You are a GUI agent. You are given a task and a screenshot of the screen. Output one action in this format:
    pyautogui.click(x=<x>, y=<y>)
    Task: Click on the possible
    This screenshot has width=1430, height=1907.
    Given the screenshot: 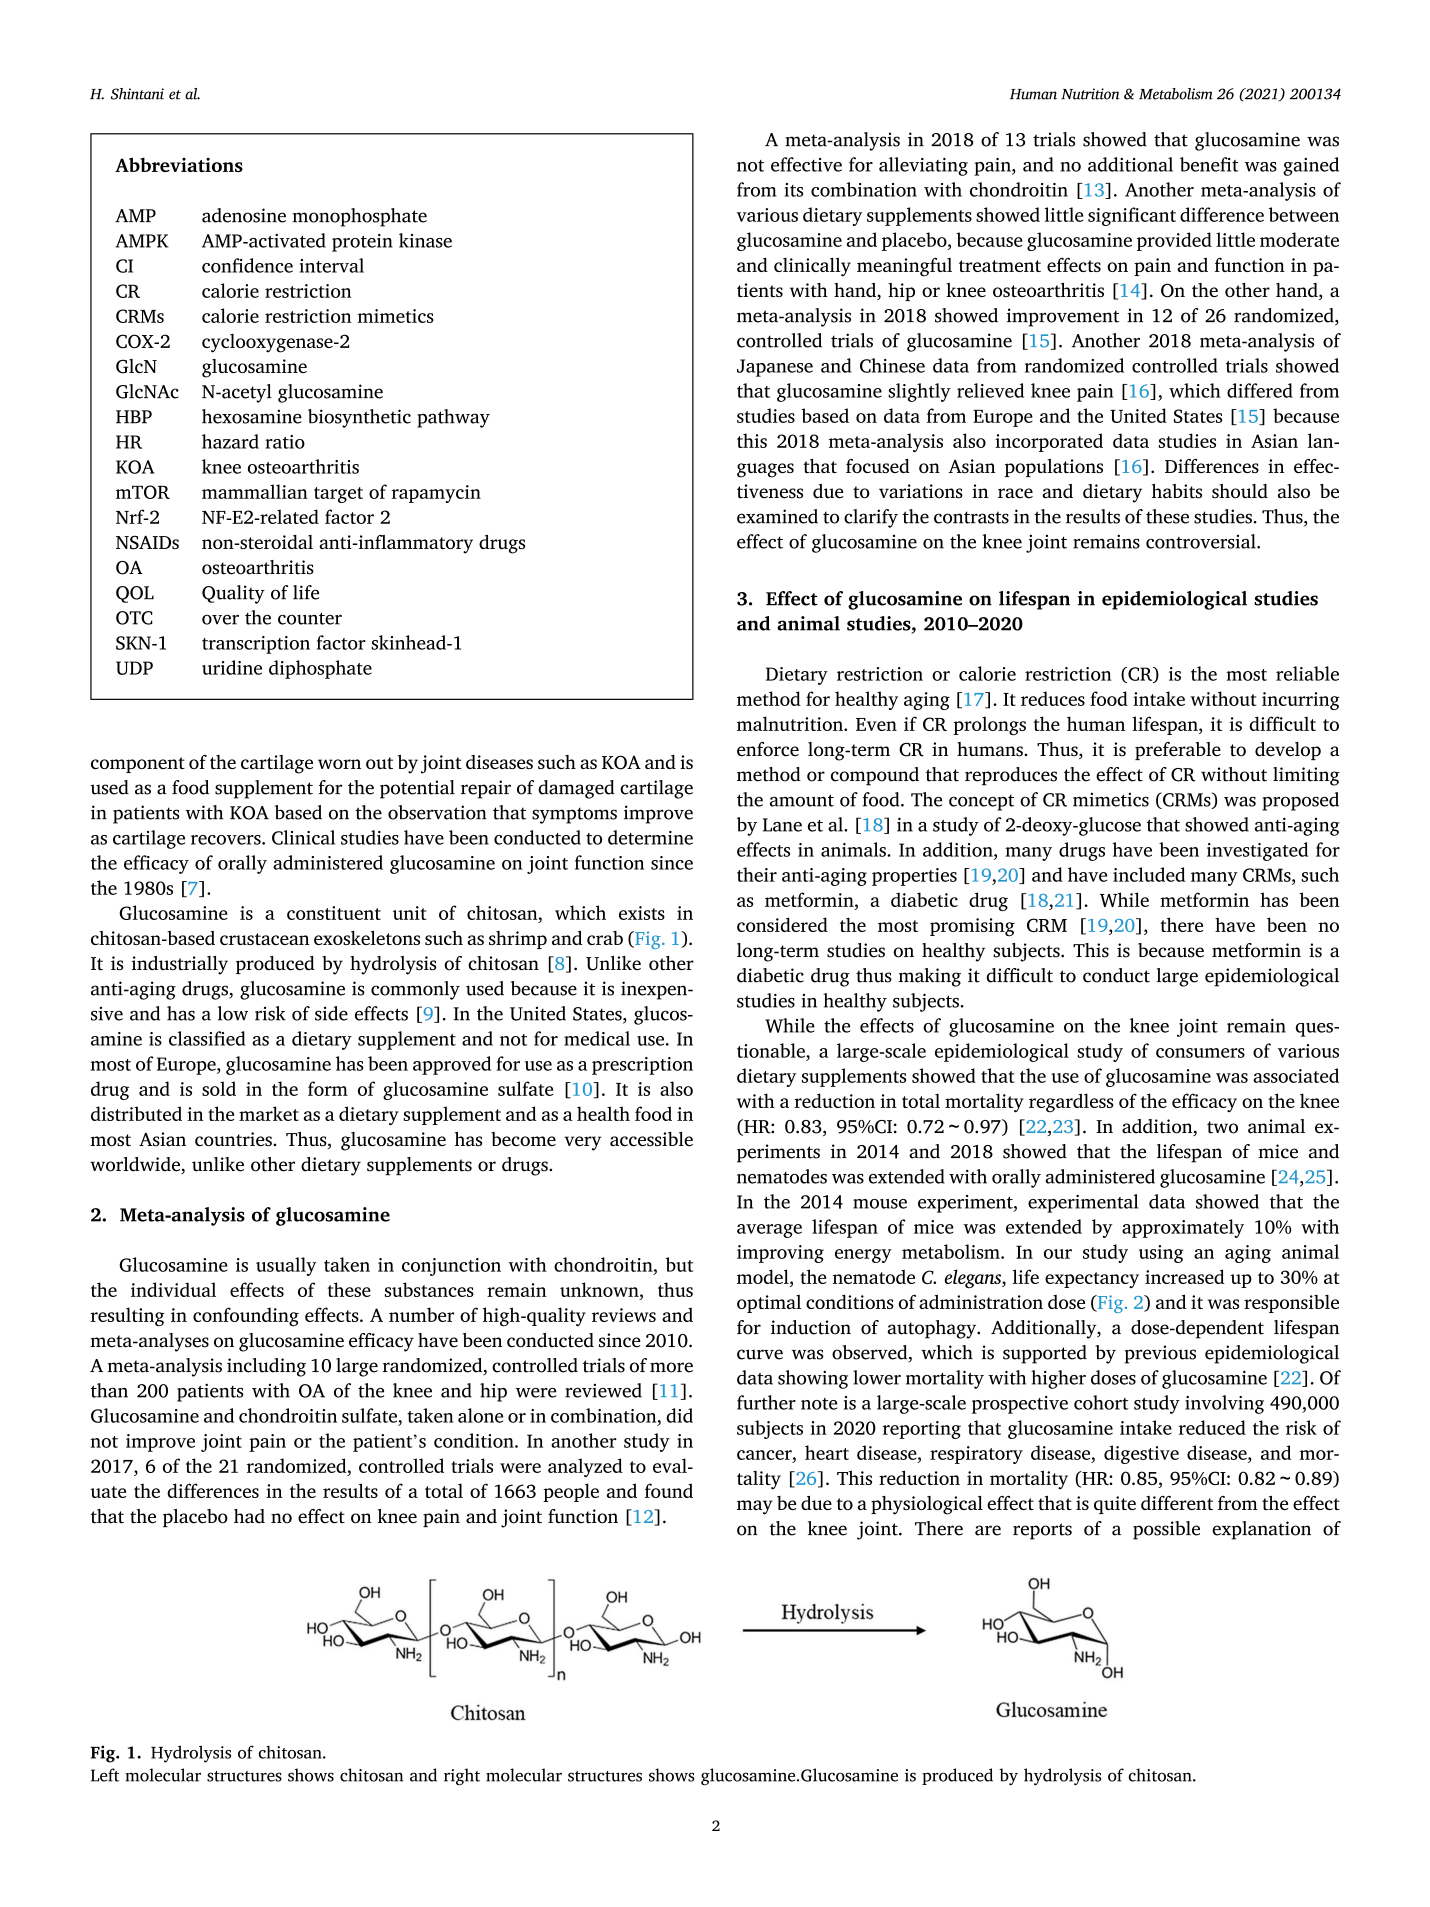 What is the action you would take?
    pyautogui.click(x=1166, y=1530)
